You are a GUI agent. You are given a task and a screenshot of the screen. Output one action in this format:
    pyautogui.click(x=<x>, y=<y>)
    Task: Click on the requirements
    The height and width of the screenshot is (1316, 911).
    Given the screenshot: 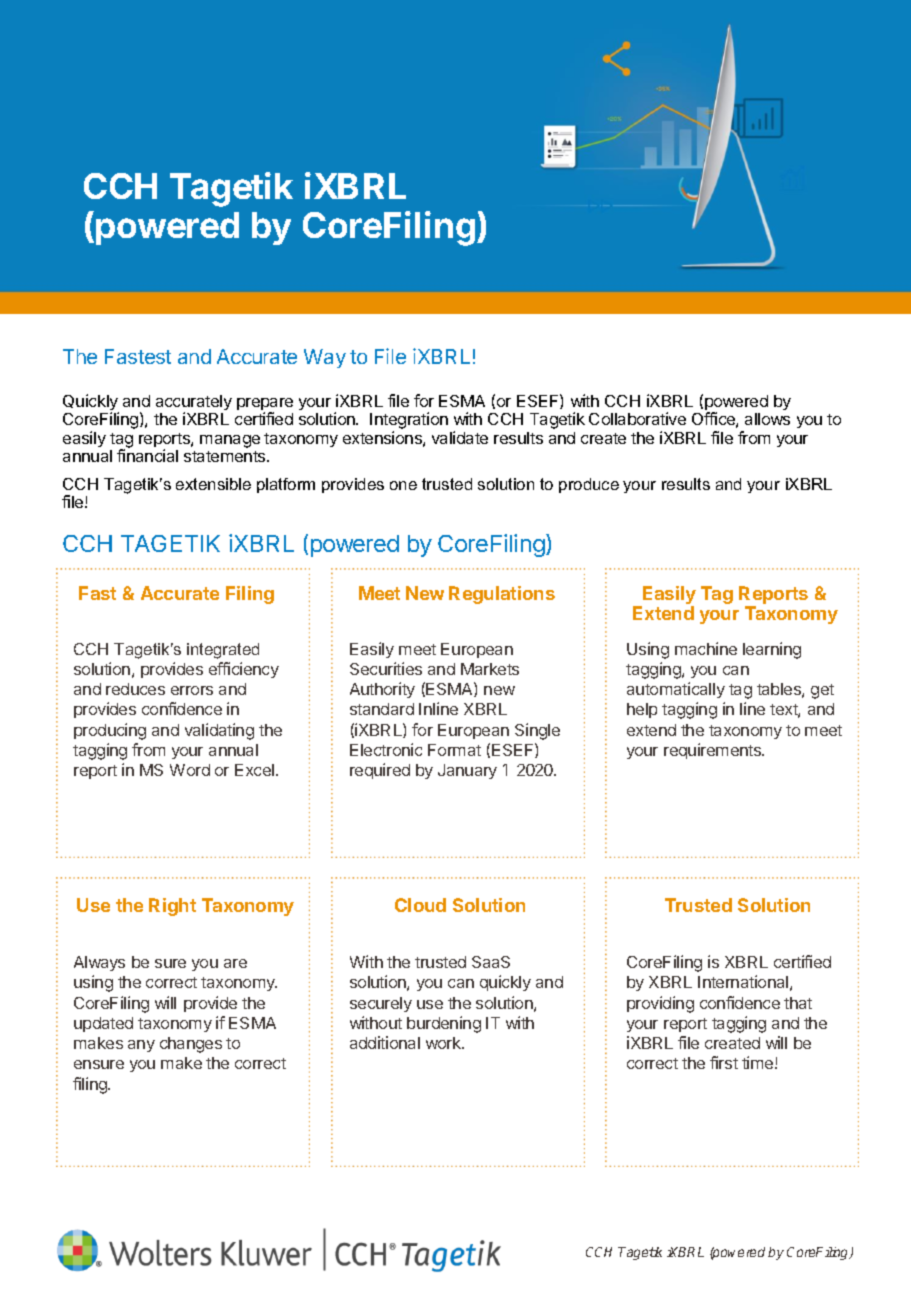 What is the action you would take?
    pyautogui.click(x=714, y=751)
